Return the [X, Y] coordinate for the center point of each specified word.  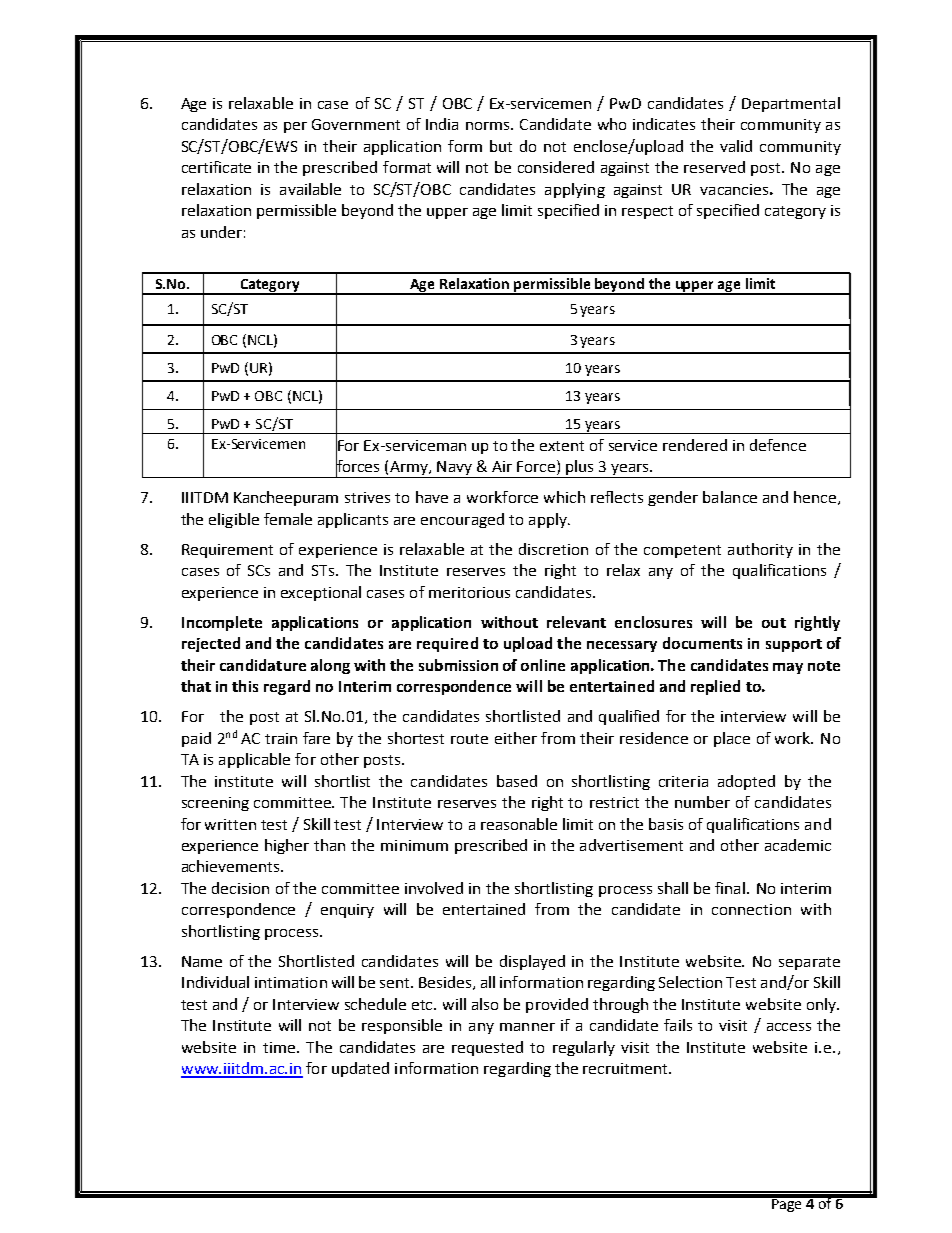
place [732, 739]
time [279, 1047]
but [501, 146]
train [281, 738]
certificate [216, 167]
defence [778, 445]
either [516, 738]
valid [736, 146]
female [288, 519]
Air [502, 466]
